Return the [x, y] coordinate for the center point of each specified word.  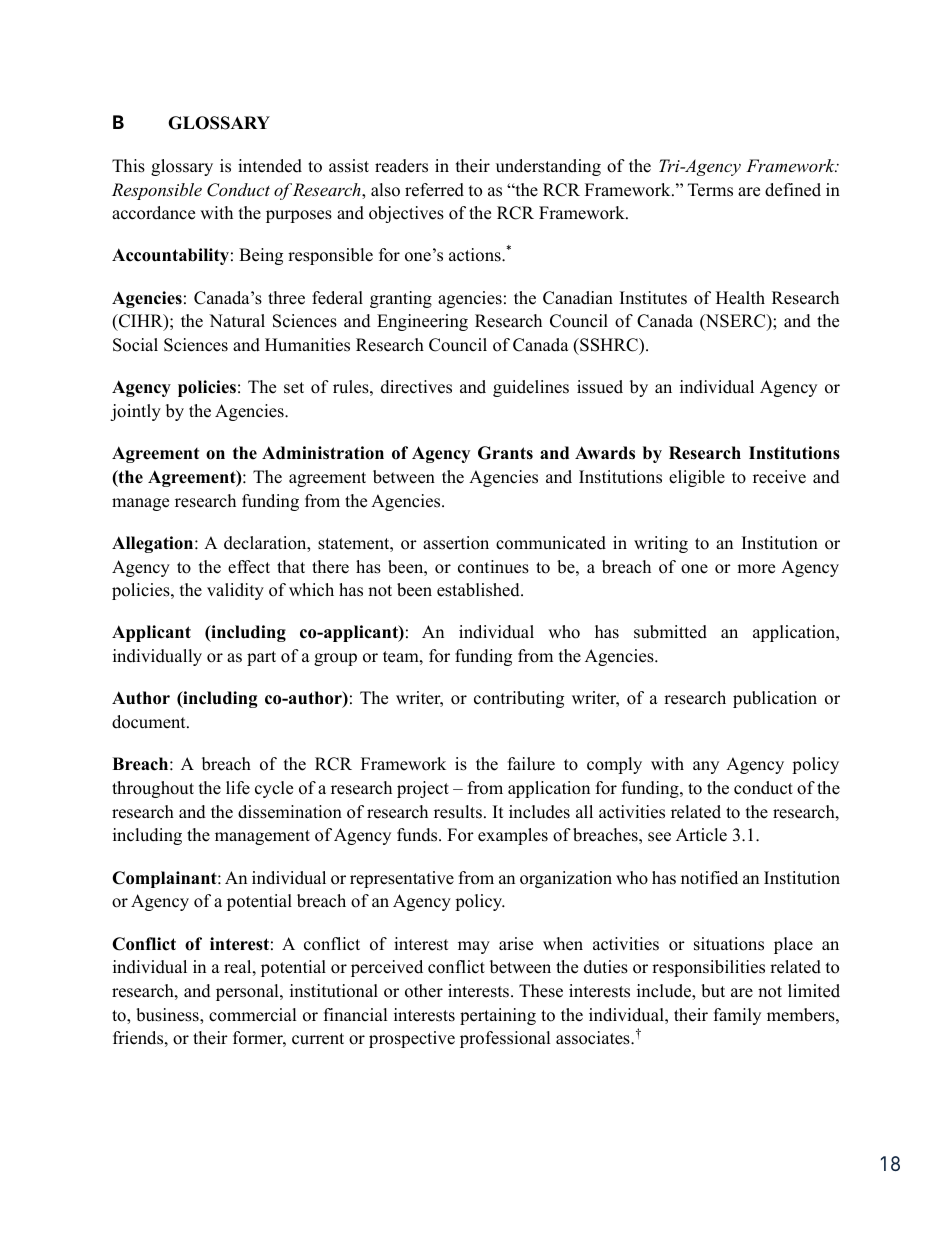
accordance [153, 213]
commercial [253, 1015]
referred [434, 190]
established [479, 590]
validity [235, 591]
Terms [710, 190]
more [756, 569]
